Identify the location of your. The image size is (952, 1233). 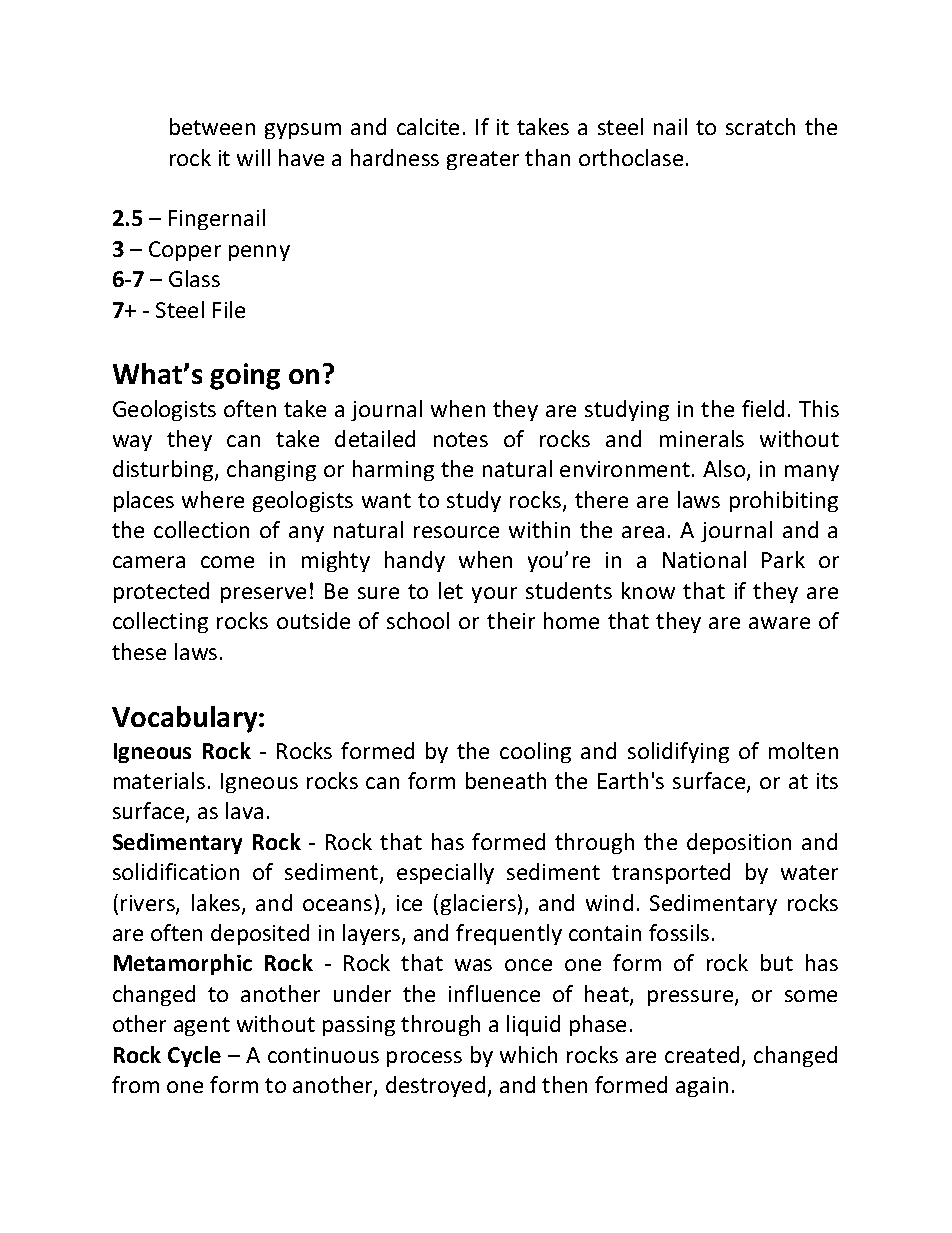
(494, 595).
